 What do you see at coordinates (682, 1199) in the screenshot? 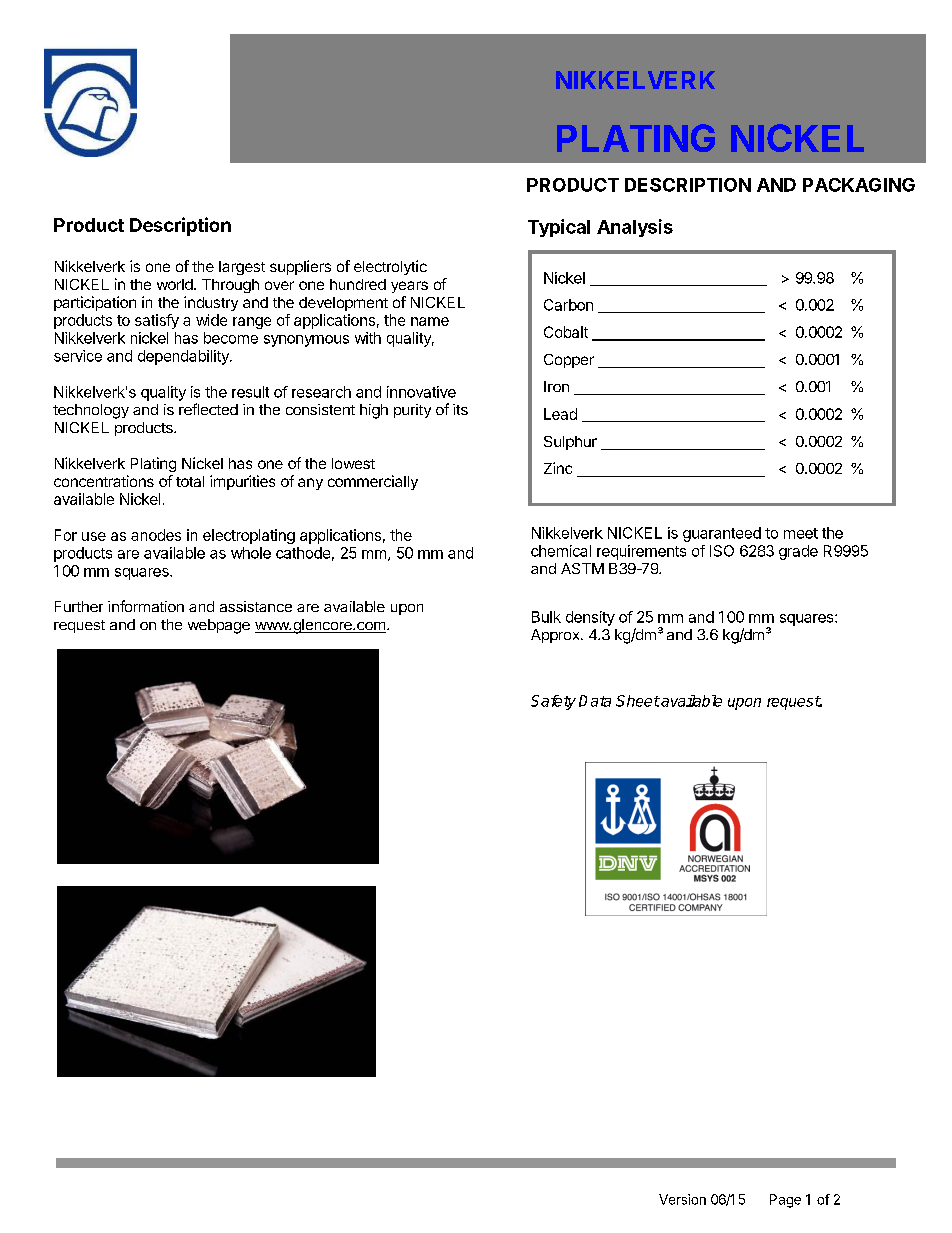
I see `Version` at bounding box center [682, 1199].
